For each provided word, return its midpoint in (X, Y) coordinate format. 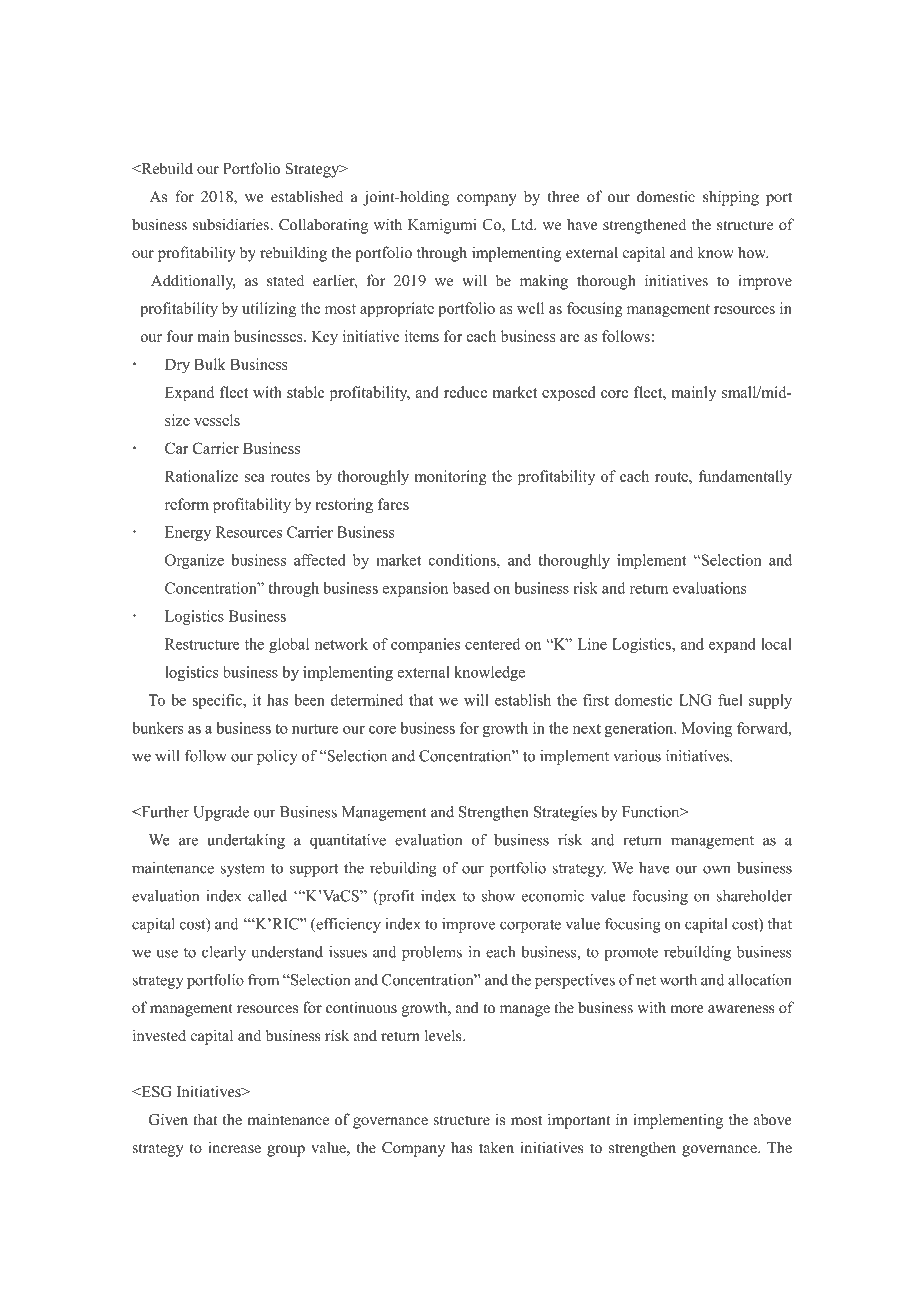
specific (219, 701)
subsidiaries (232, 224)
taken (496, 1147)
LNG (695, 700)
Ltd (523, 224)
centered (492, 644)
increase (234, 1147)
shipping (731, 198)
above (772, 1119)
